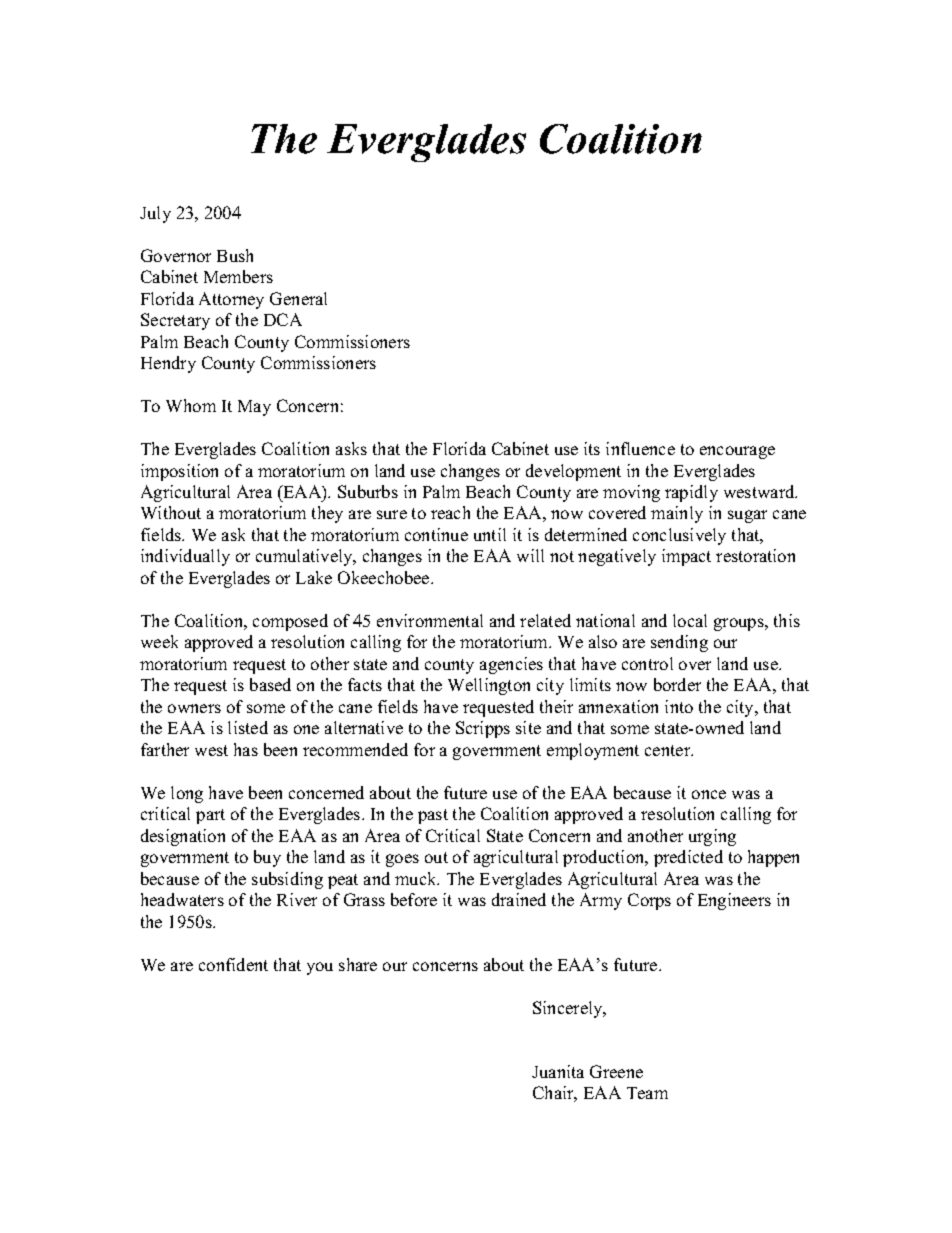 Image resolution: width=952 pixels, height=1233 pixels. Describe the element at coordinates (233, 964) in the screenshot. I see `confident` at that location.
